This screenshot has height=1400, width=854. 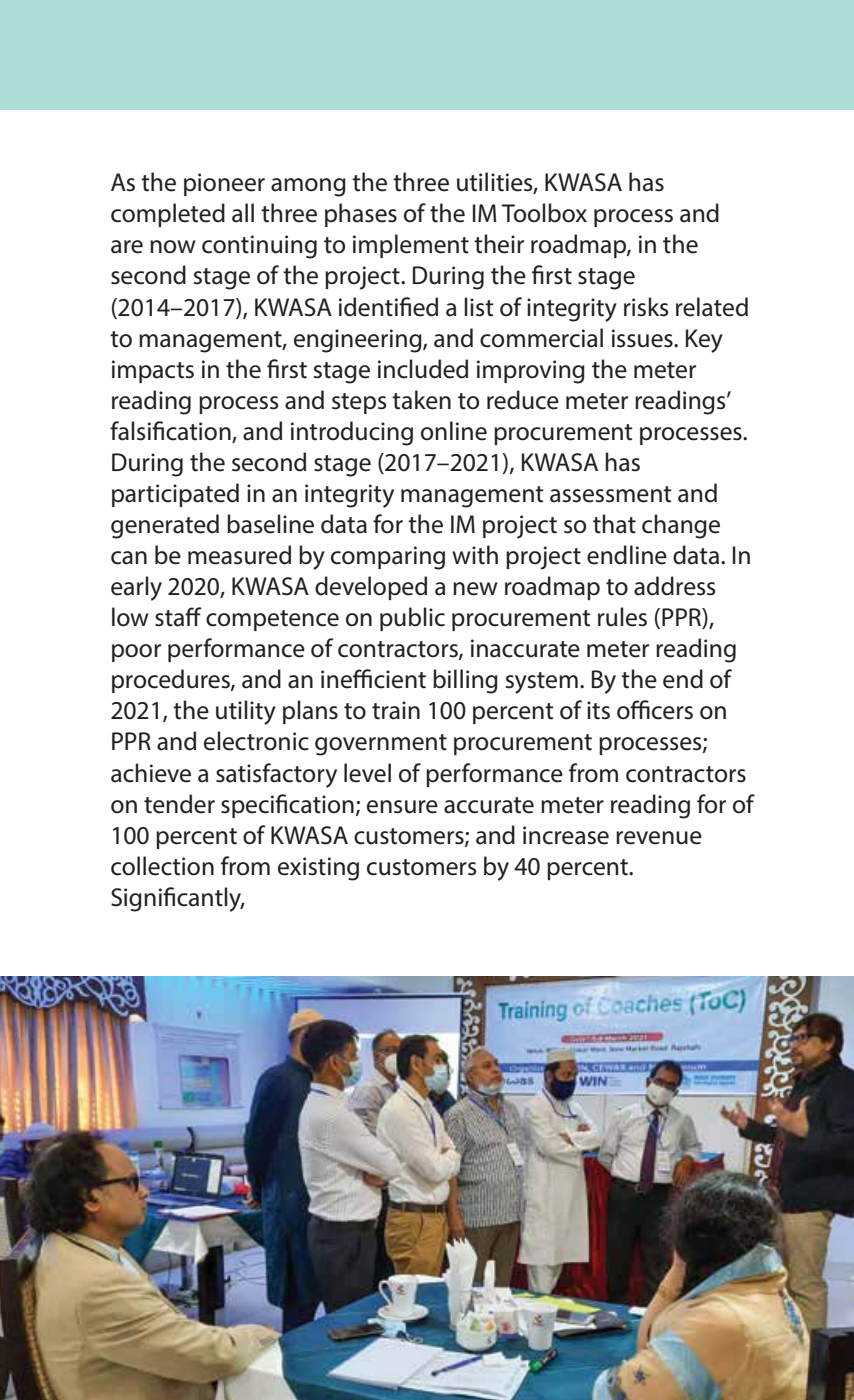 I want to click on that, so click(x=614, y=524).
